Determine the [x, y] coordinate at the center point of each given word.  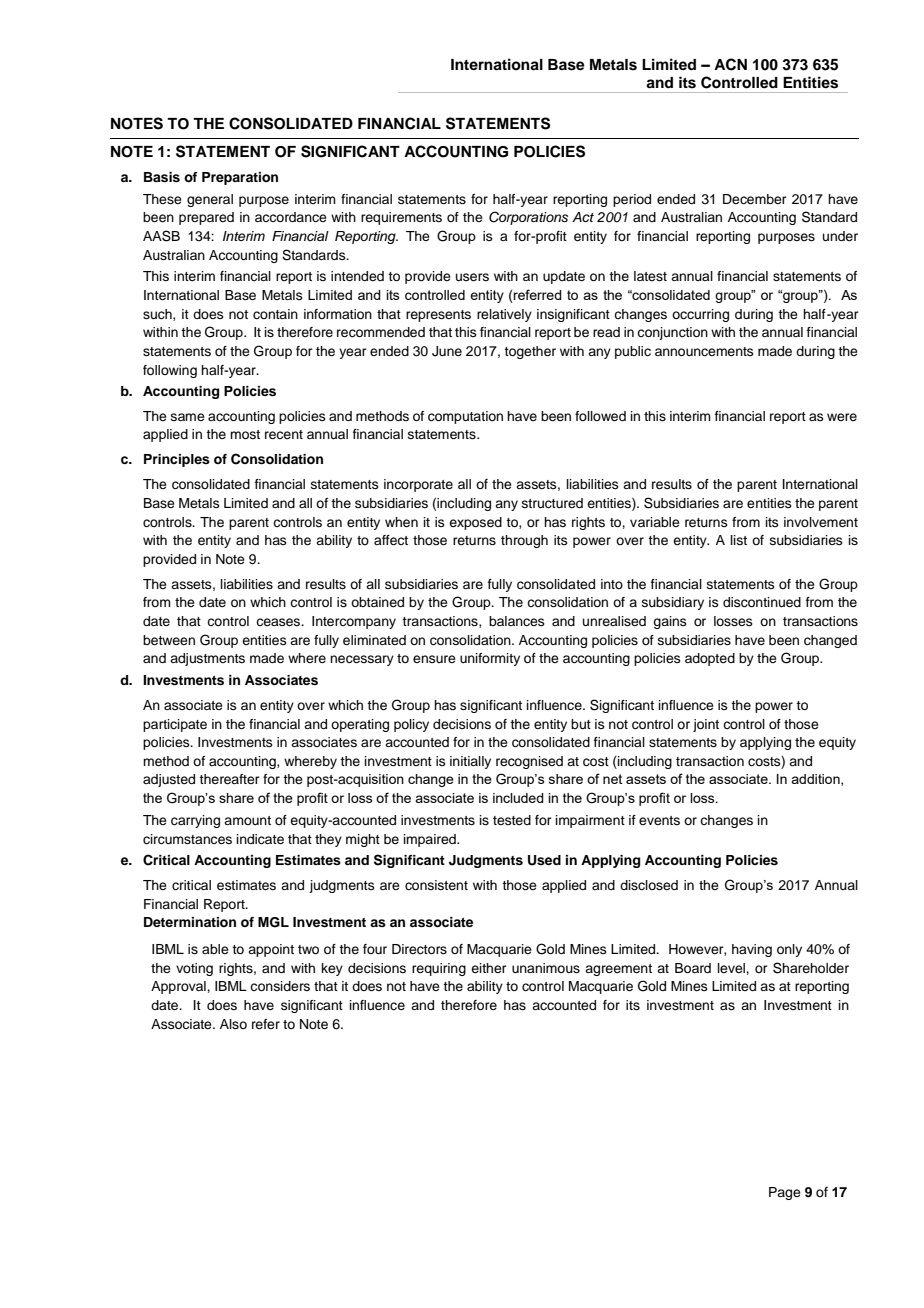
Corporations [528, 218]
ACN [730, 64]
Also [233, 1024]
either [489, 968]
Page [785, 1193]
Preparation [240, 178]
